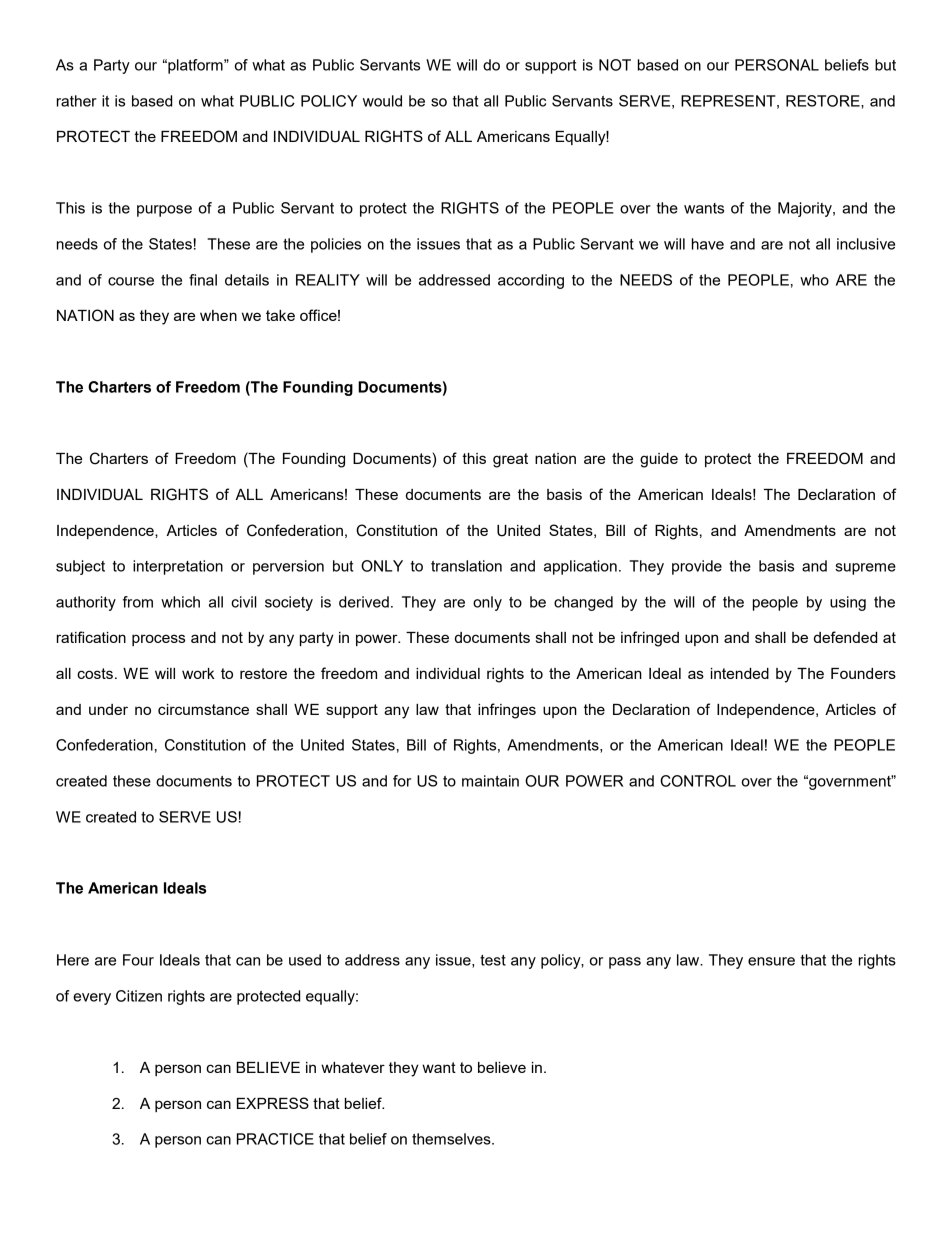 The width and height of the screenshot is (952, 1233). What do you see at coordinates (273, 1103) in the screenshot?
I see `EXPRESS` at bounding box center [273, 1103].
